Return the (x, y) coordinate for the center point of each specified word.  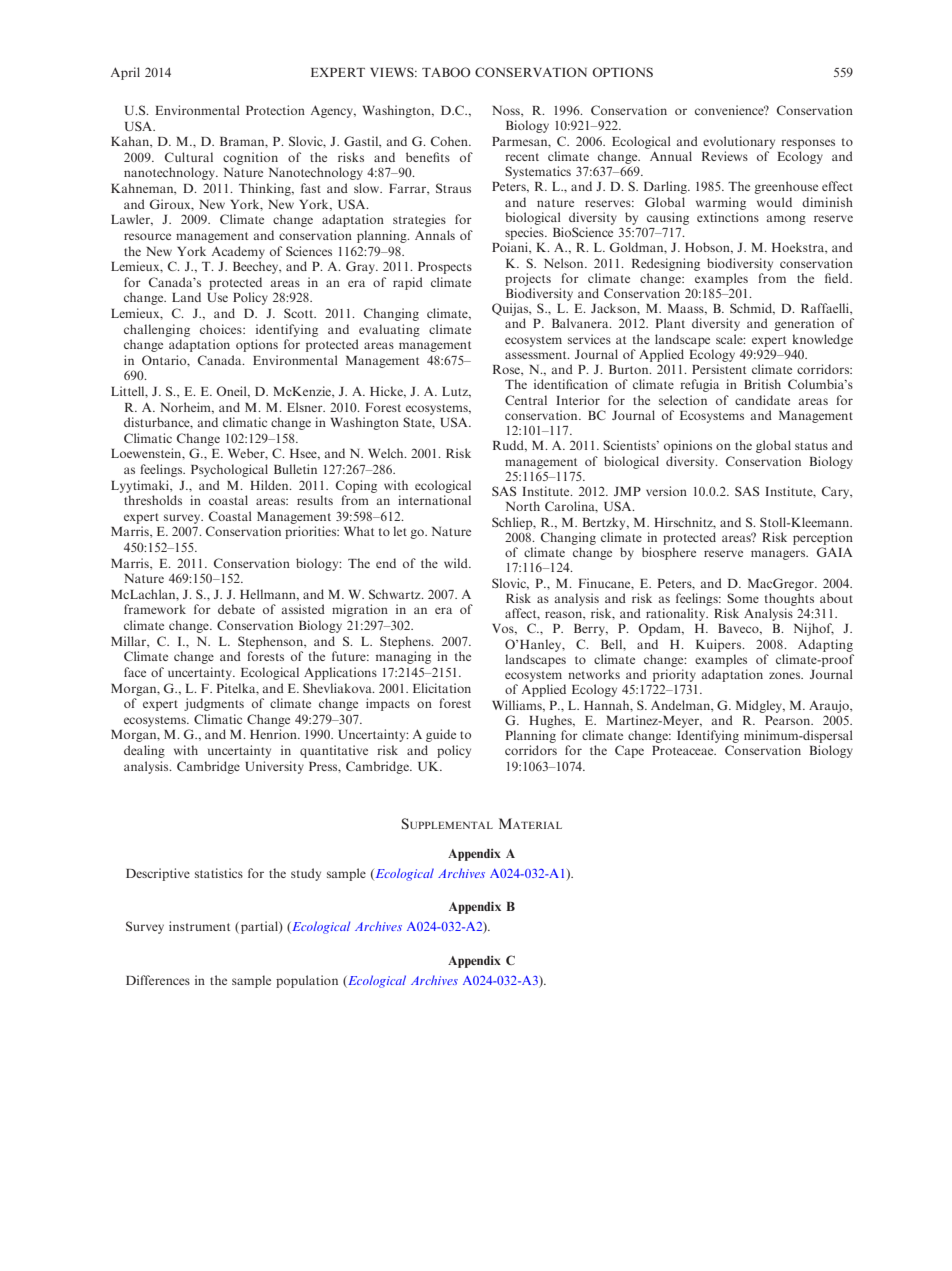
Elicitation (442, 688)
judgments (214, 704)
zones (786, 675)
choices (222, 329)
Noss (507, 110)
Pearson (789, 720)
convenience (730, 110)
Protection (275, 110)
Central (526, 400)
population (307, 981)
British (762, 384)
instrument (199, 926)
